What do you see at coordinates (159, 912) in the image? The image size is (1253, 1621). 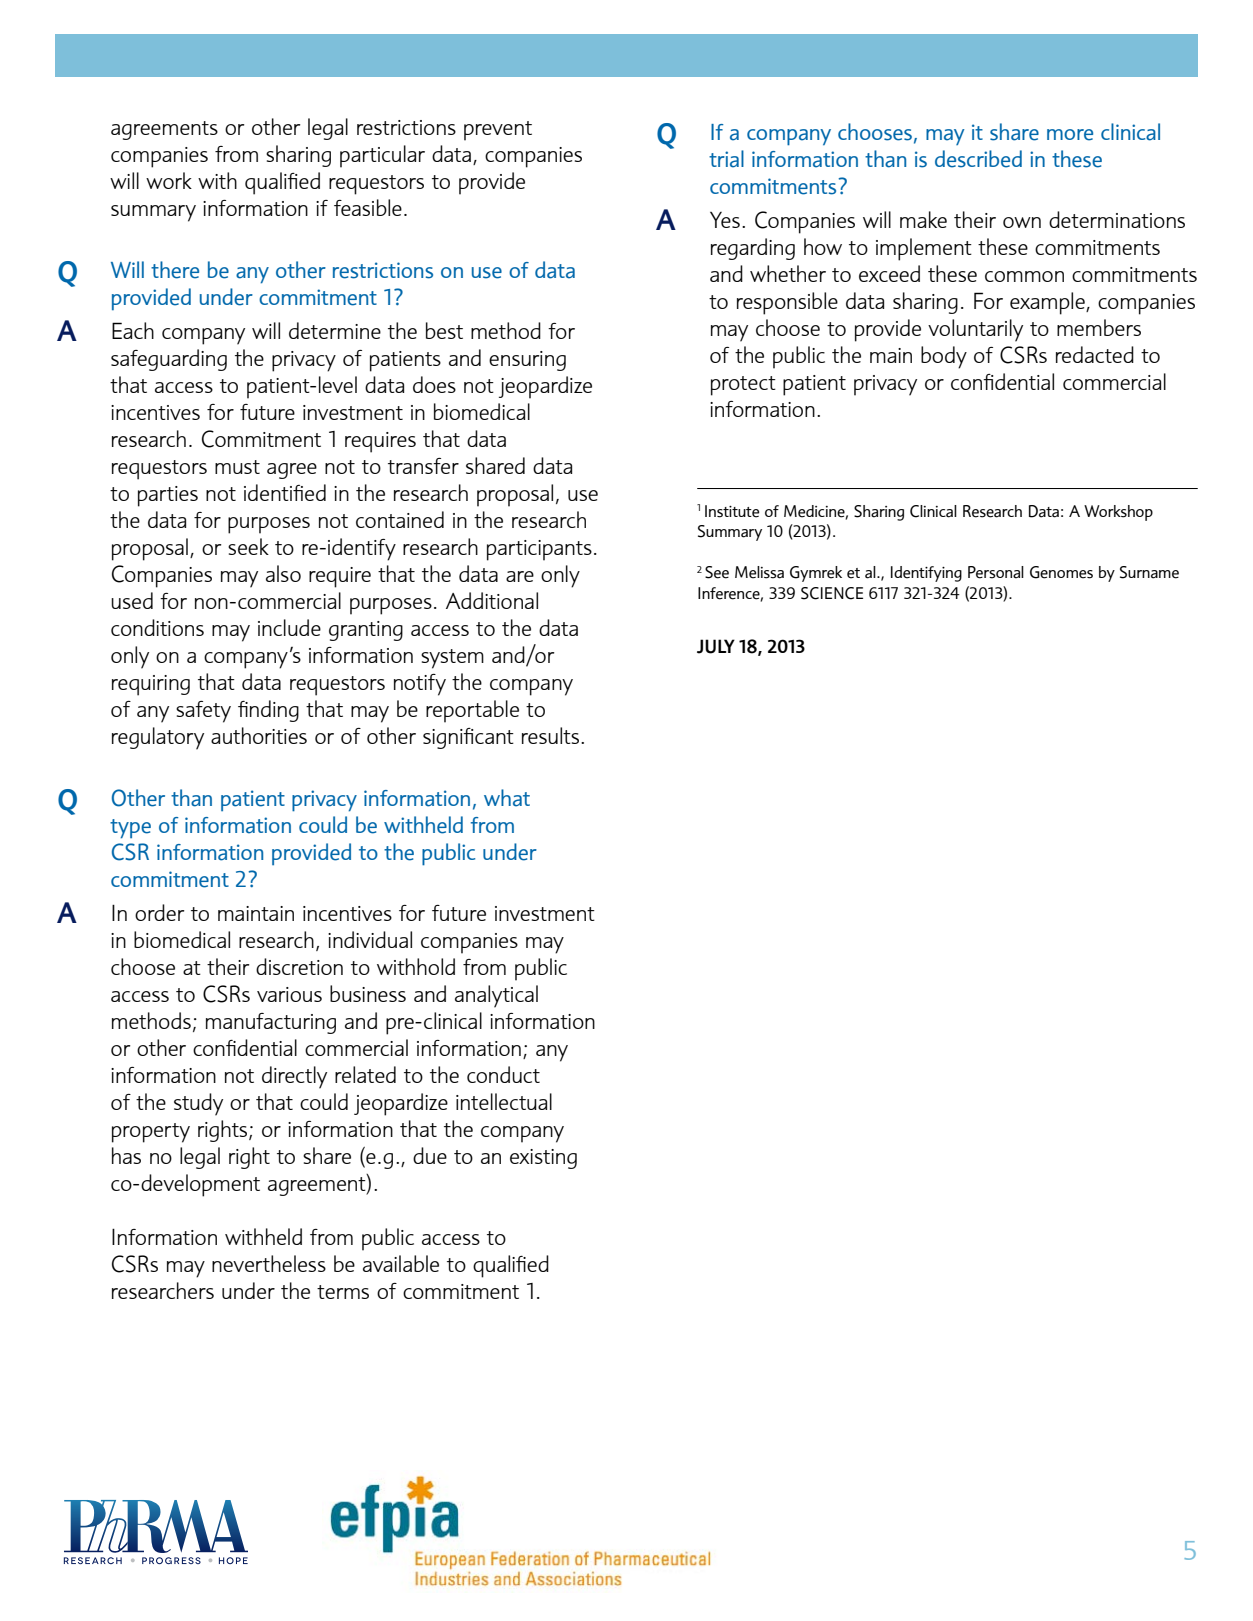 I see `order` at bounding box center [159, 912].
